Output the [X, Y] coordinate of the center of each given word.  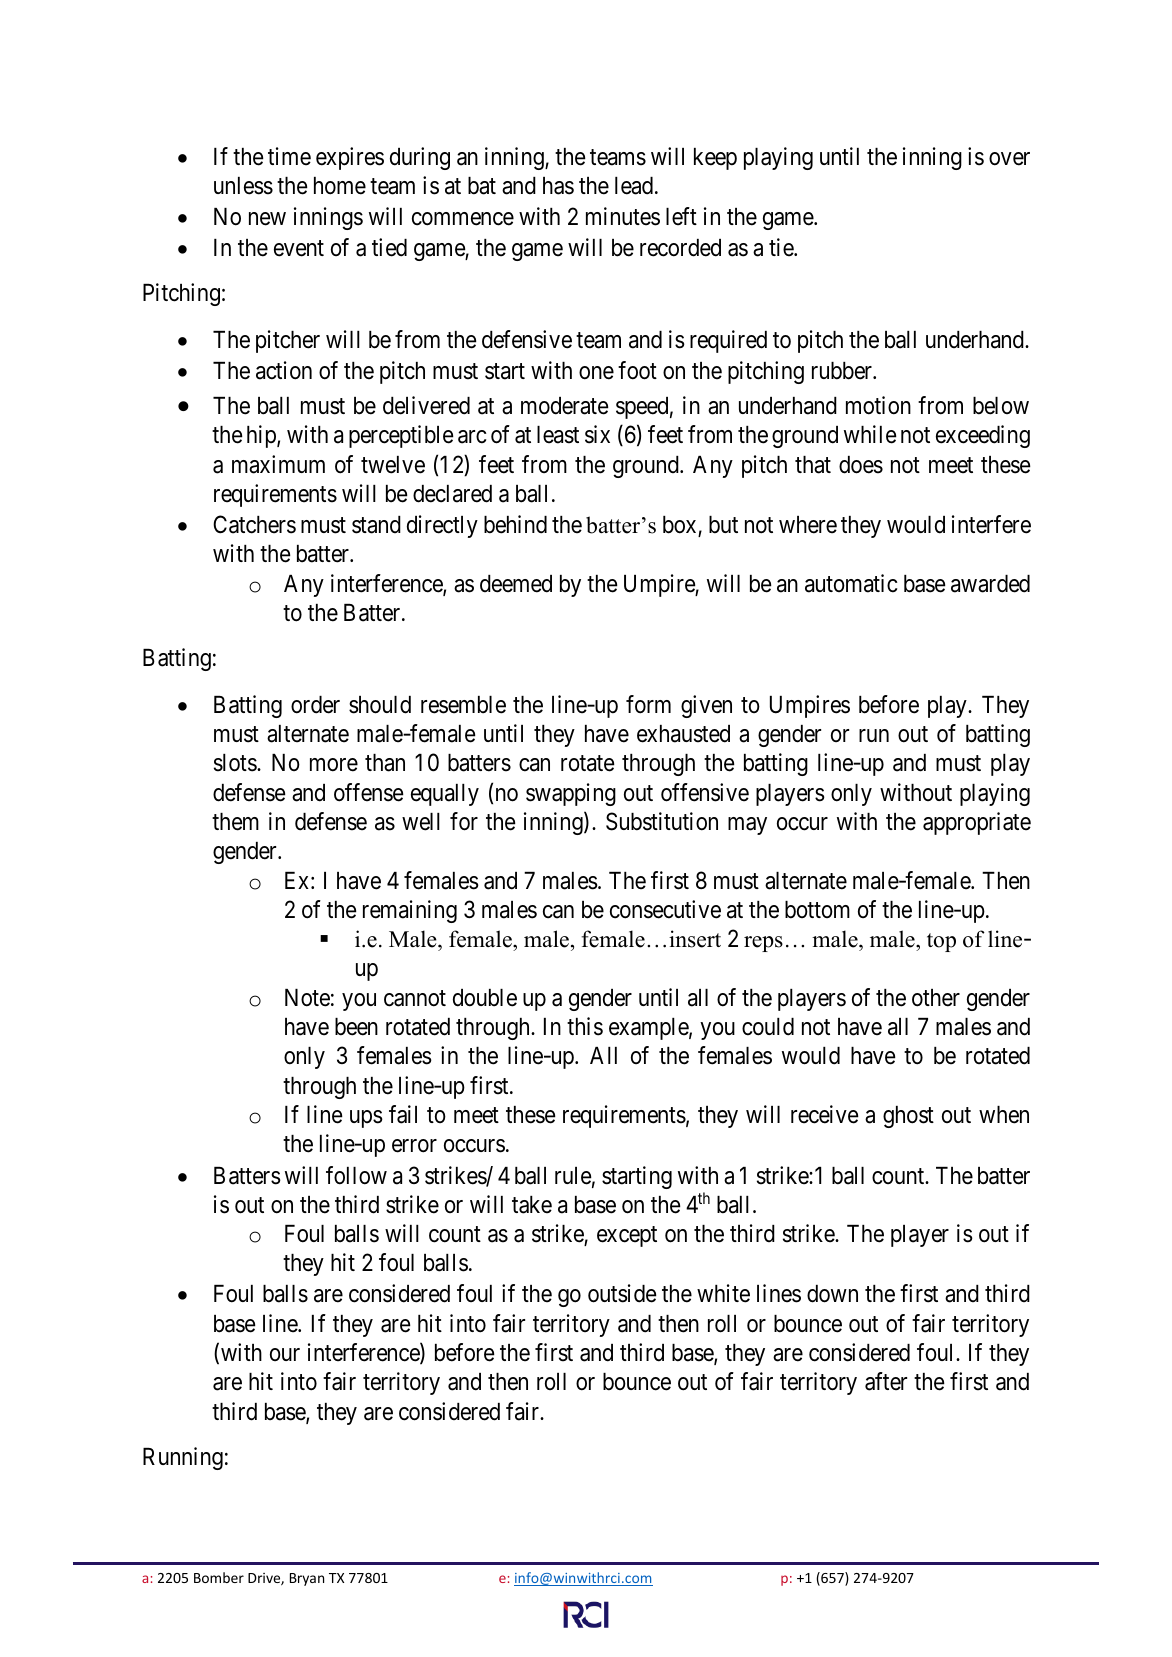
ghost [908, 1117]
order [315, 705]
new [267, 219]
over [1009, 159]
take [532, 1205]
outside [622, 1293]
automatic [851, 583]
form [648, 704]
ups [366, 1119]
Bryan [307, 1579]
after [886, 1381]
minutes [623, 216]
